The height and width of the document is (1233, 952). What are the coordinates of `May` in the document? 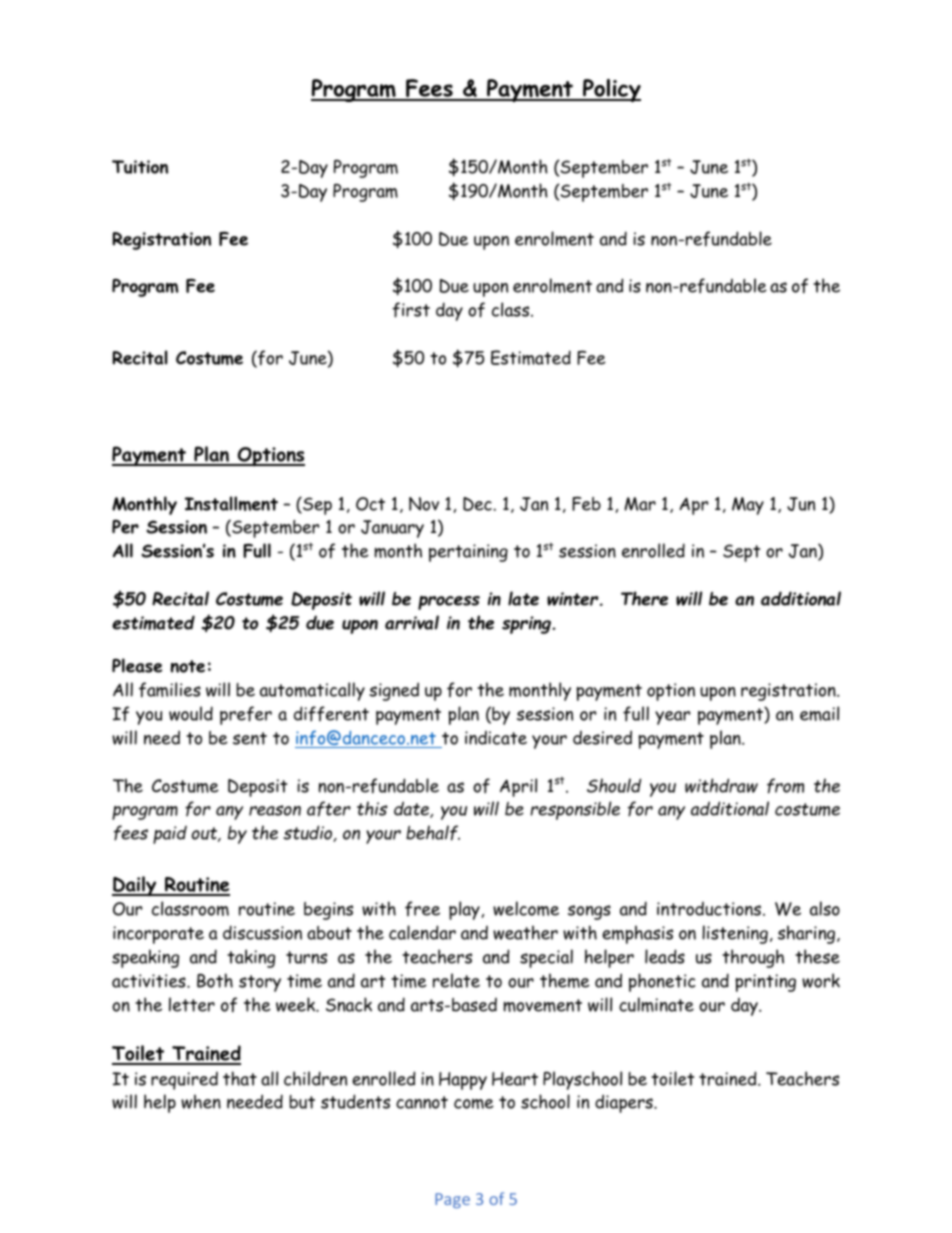 It's located at (748, 506).
